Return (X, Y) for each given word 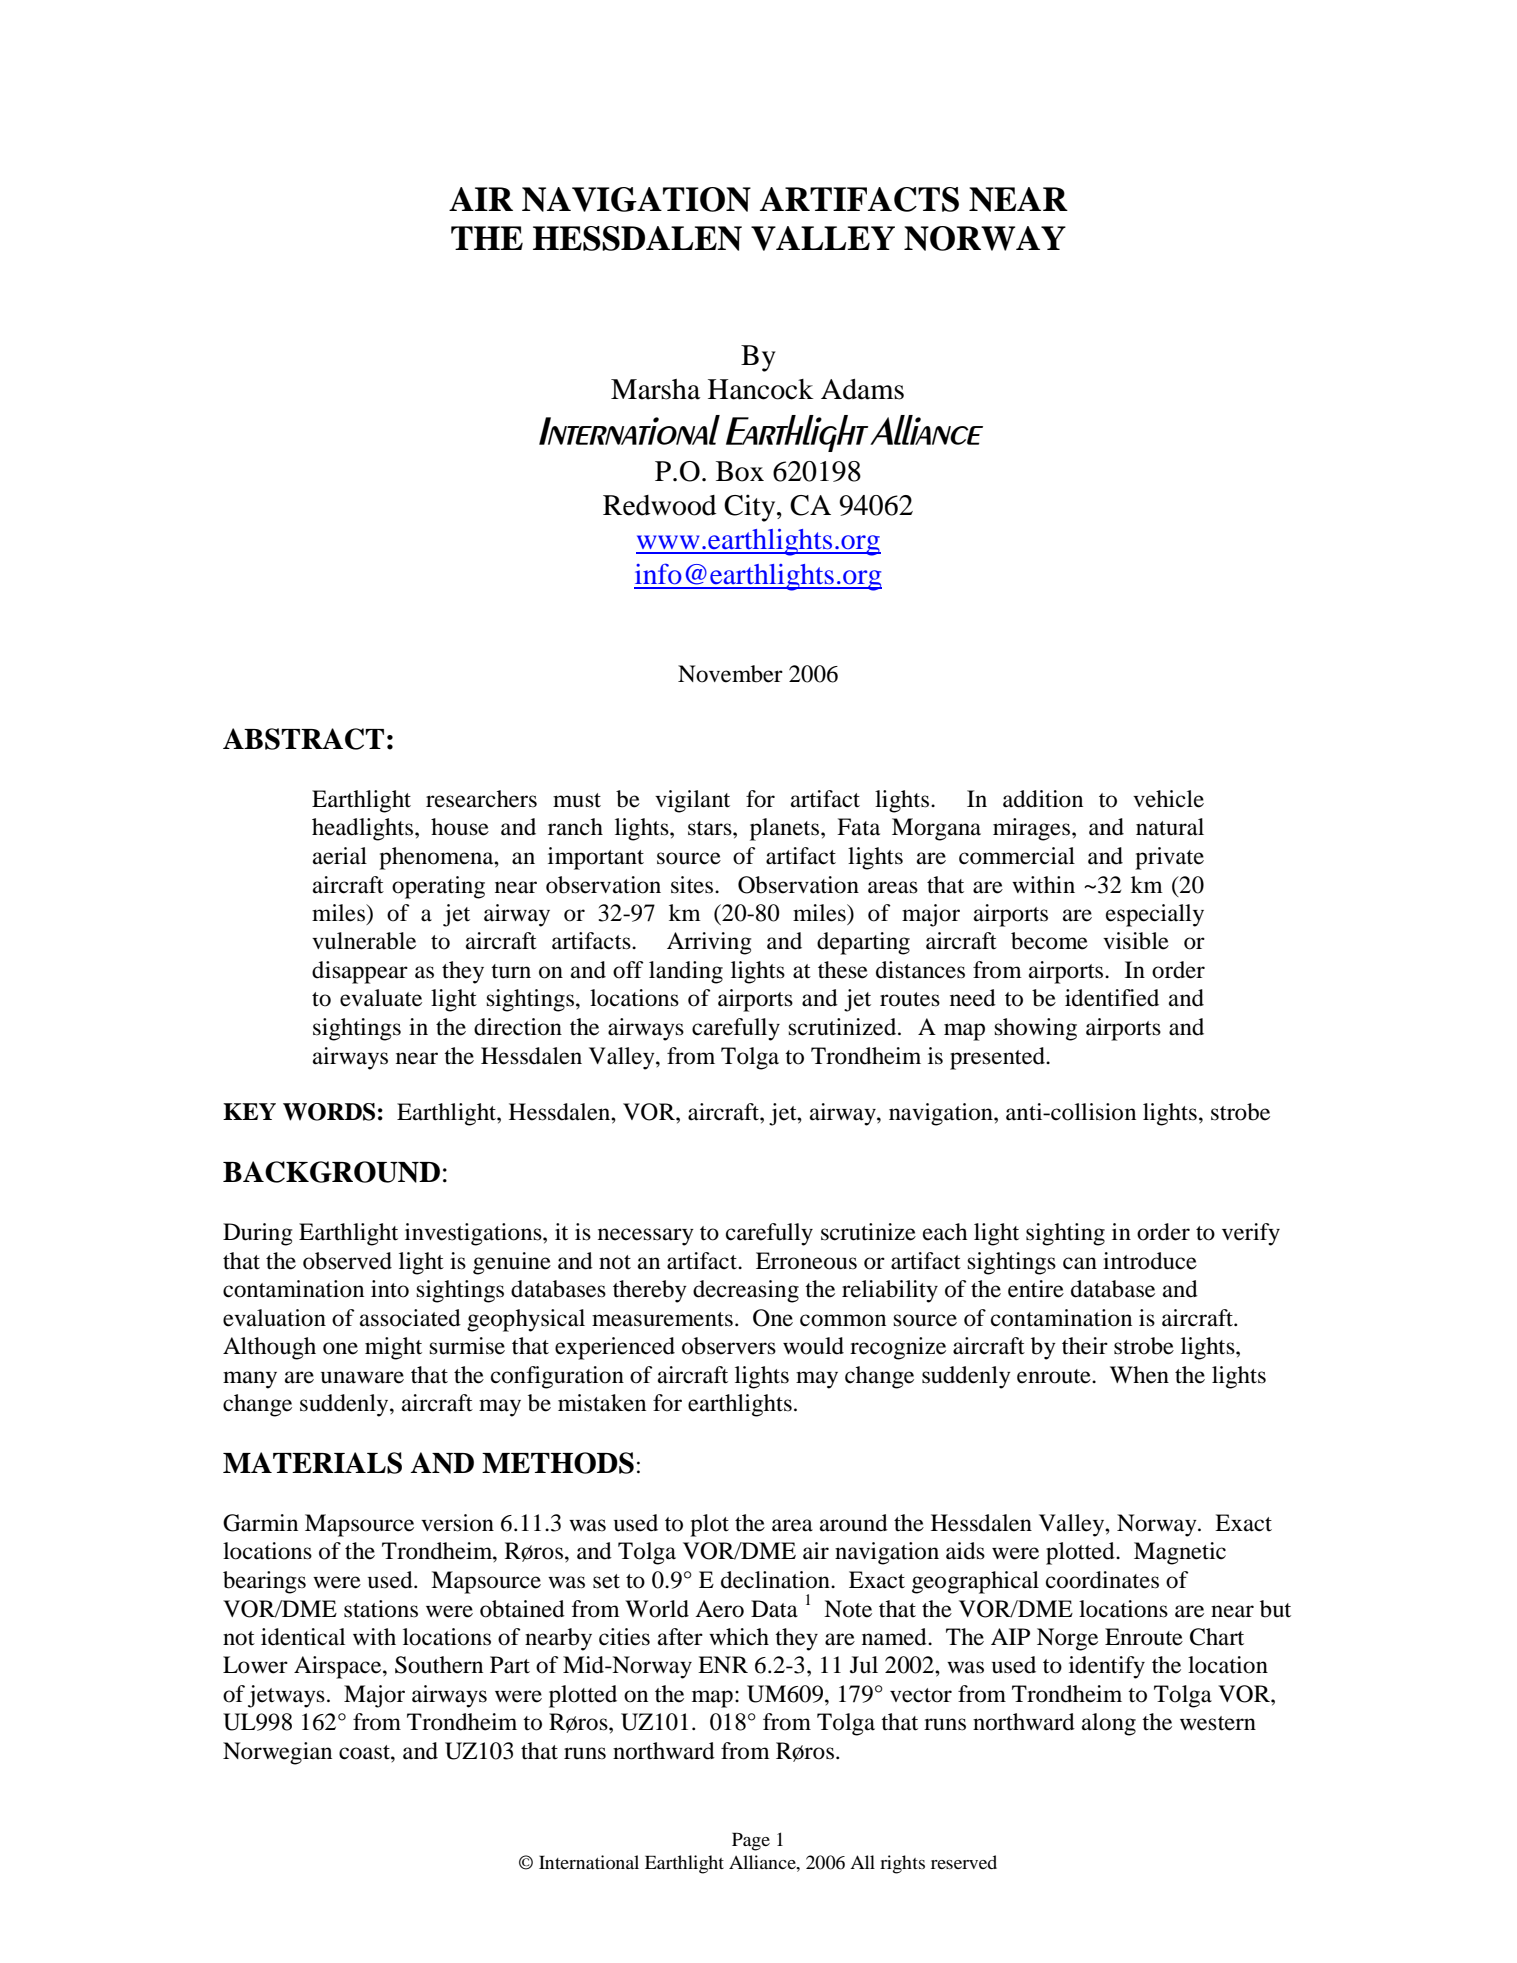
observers (729, 1346)
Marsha (655, 389)
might (393, 1348)
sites (693, 885)
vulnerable (364, 941)
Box (740, 471)
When (1139, 1375)
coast (365, 1752)
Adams (862, 389)
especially (1155, 915)
